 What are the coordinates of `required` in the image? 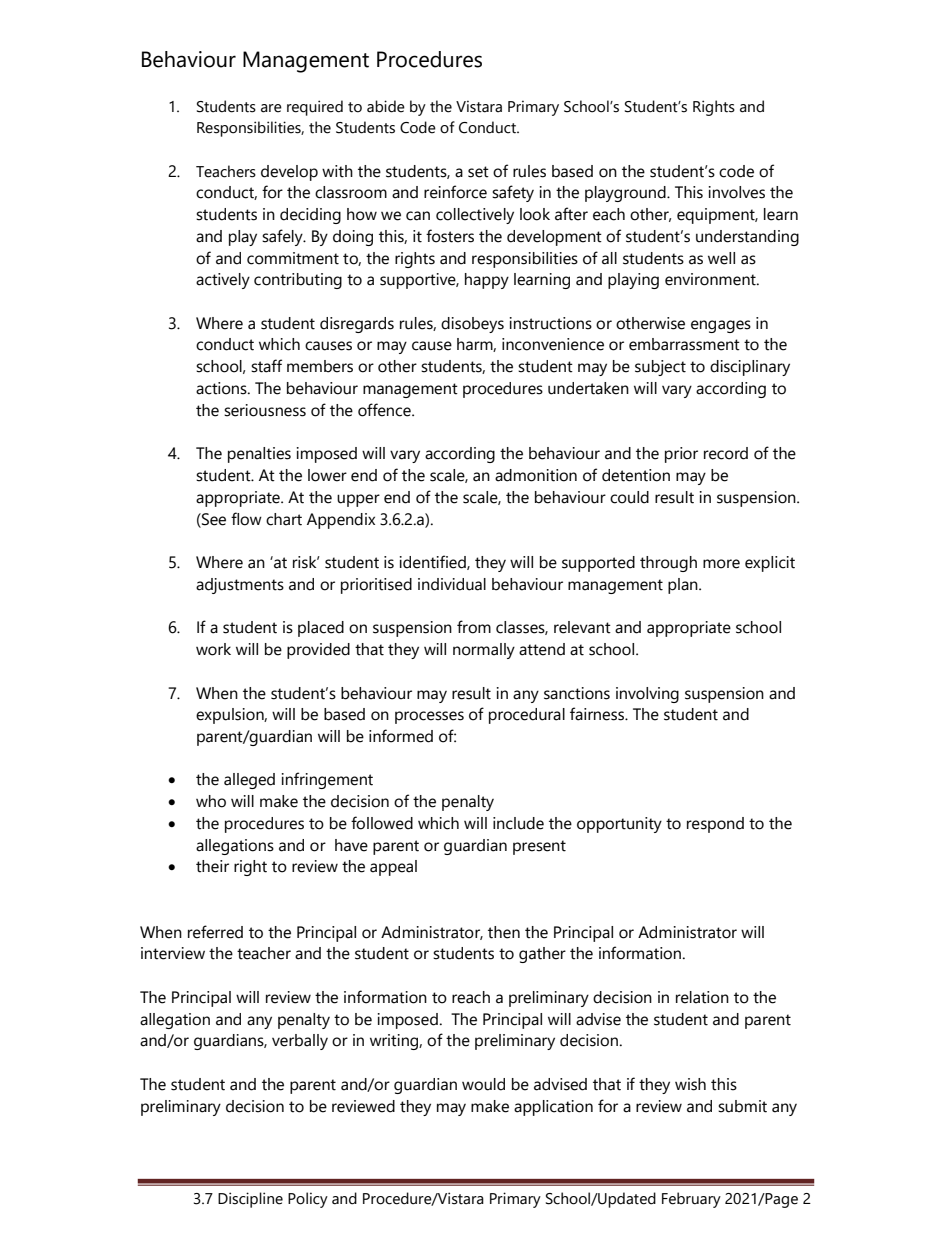 It's located at (315, 108).
